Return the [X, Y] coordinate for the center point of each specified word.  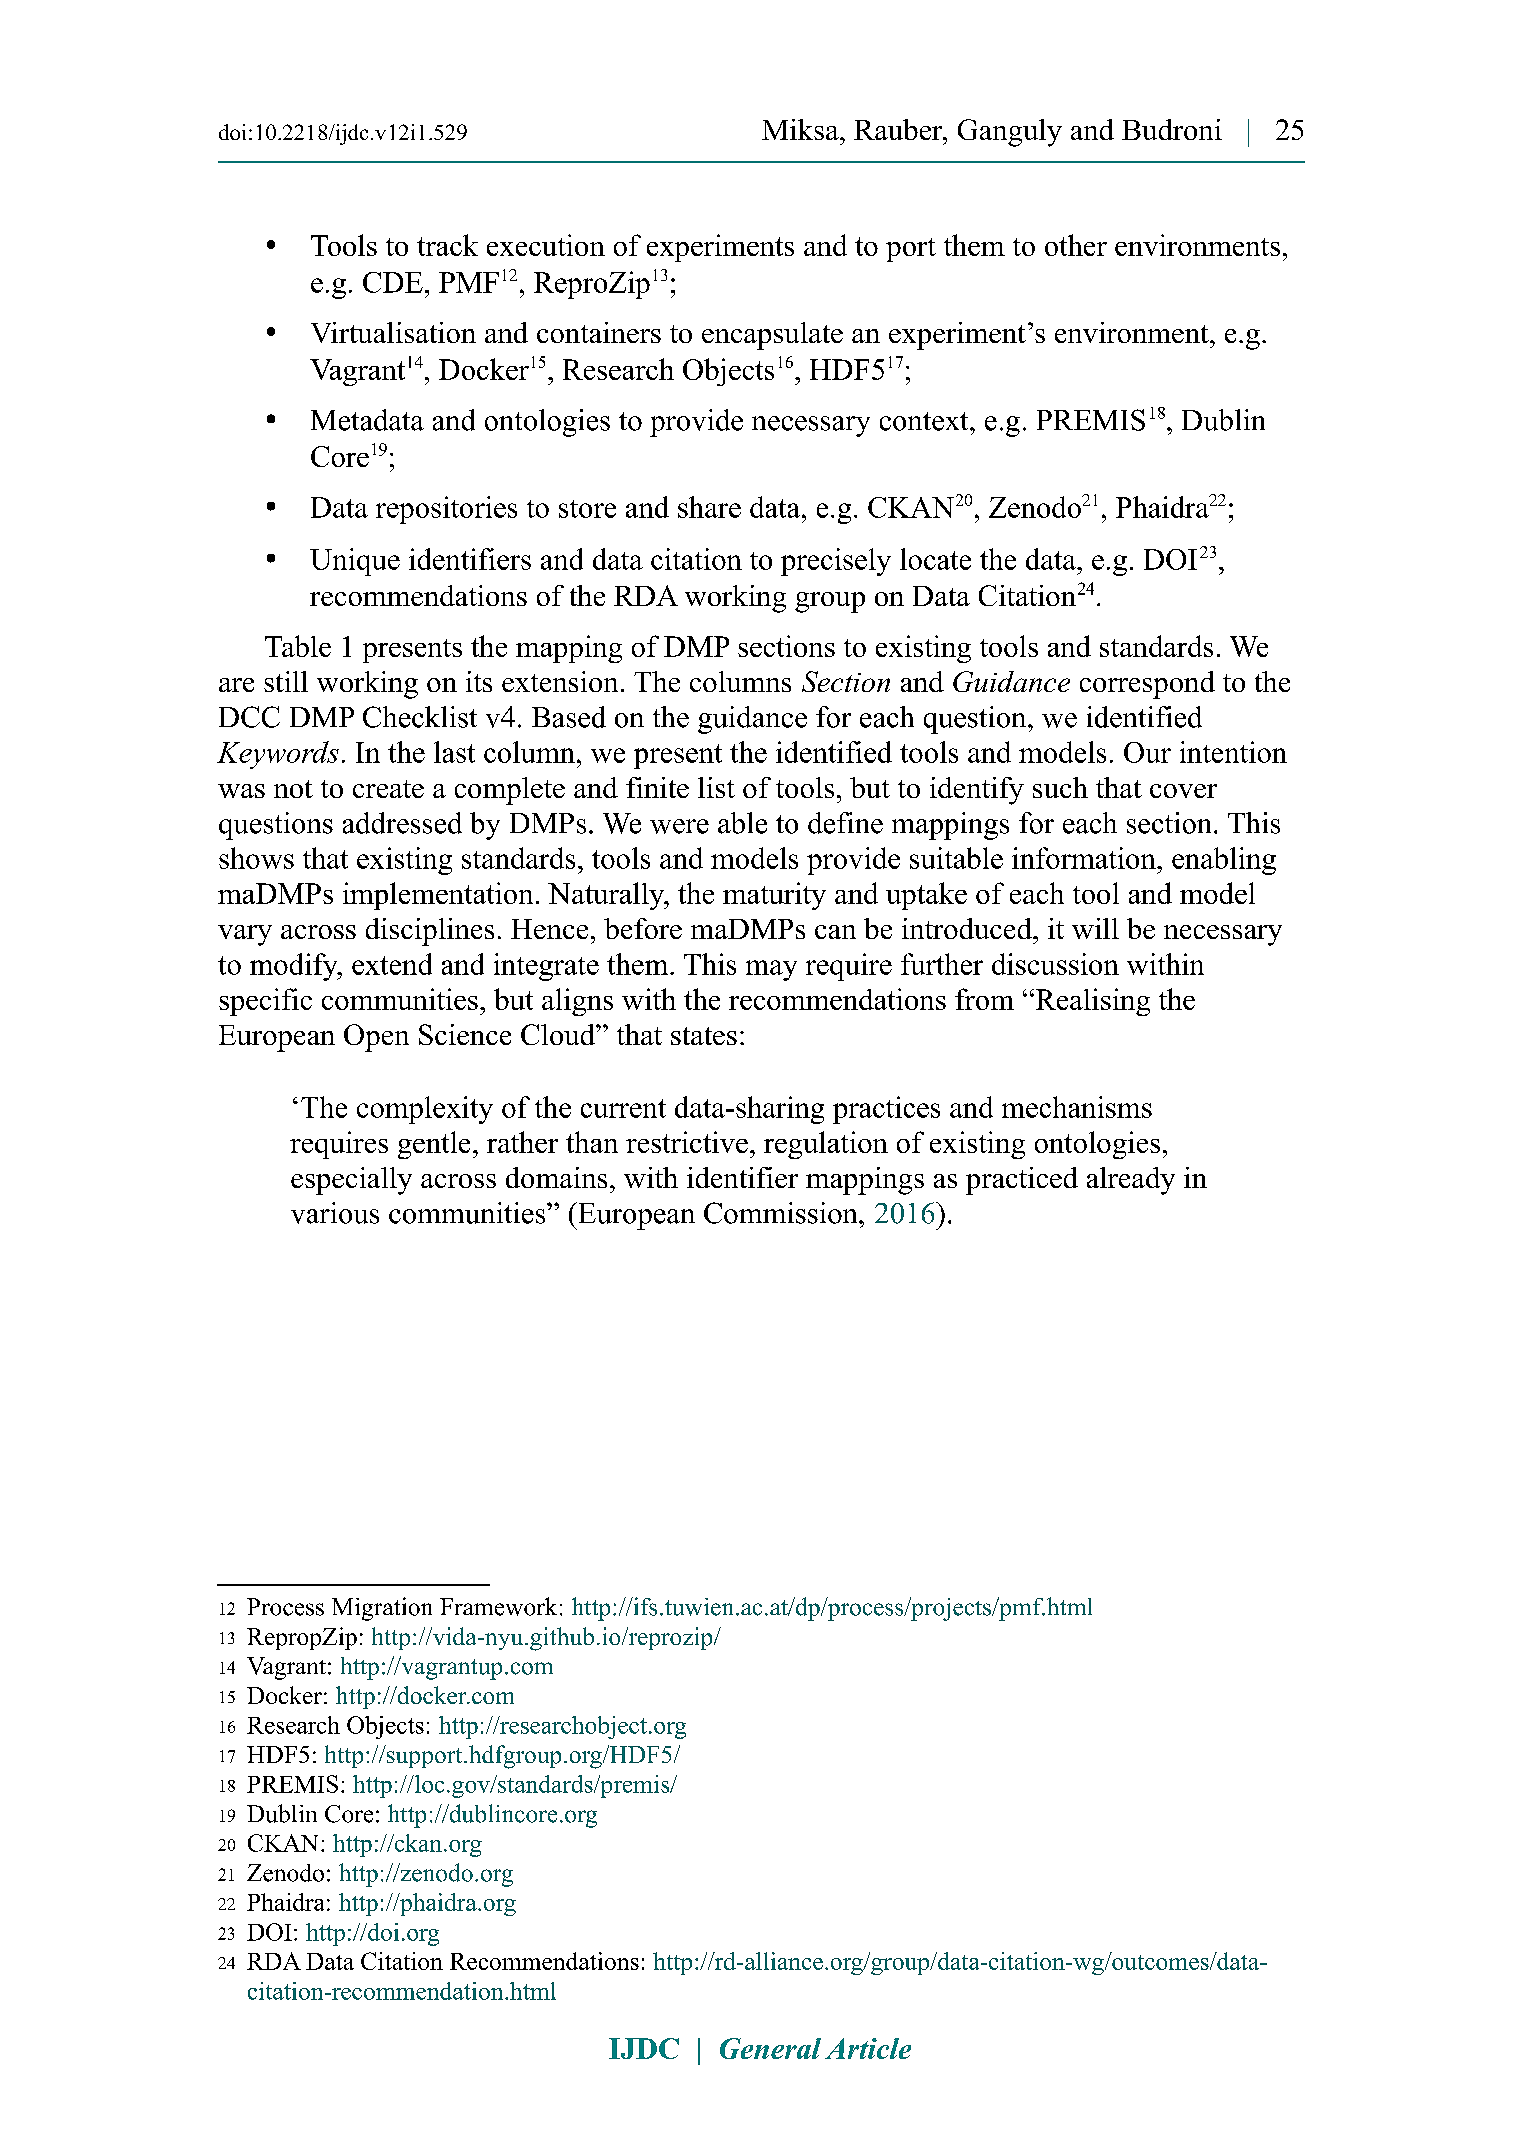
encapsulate [772, 336]
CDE [393, 282]
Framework [498, 1606]
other [1076, 245]
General [770, 2048]
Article [868, 2048]
